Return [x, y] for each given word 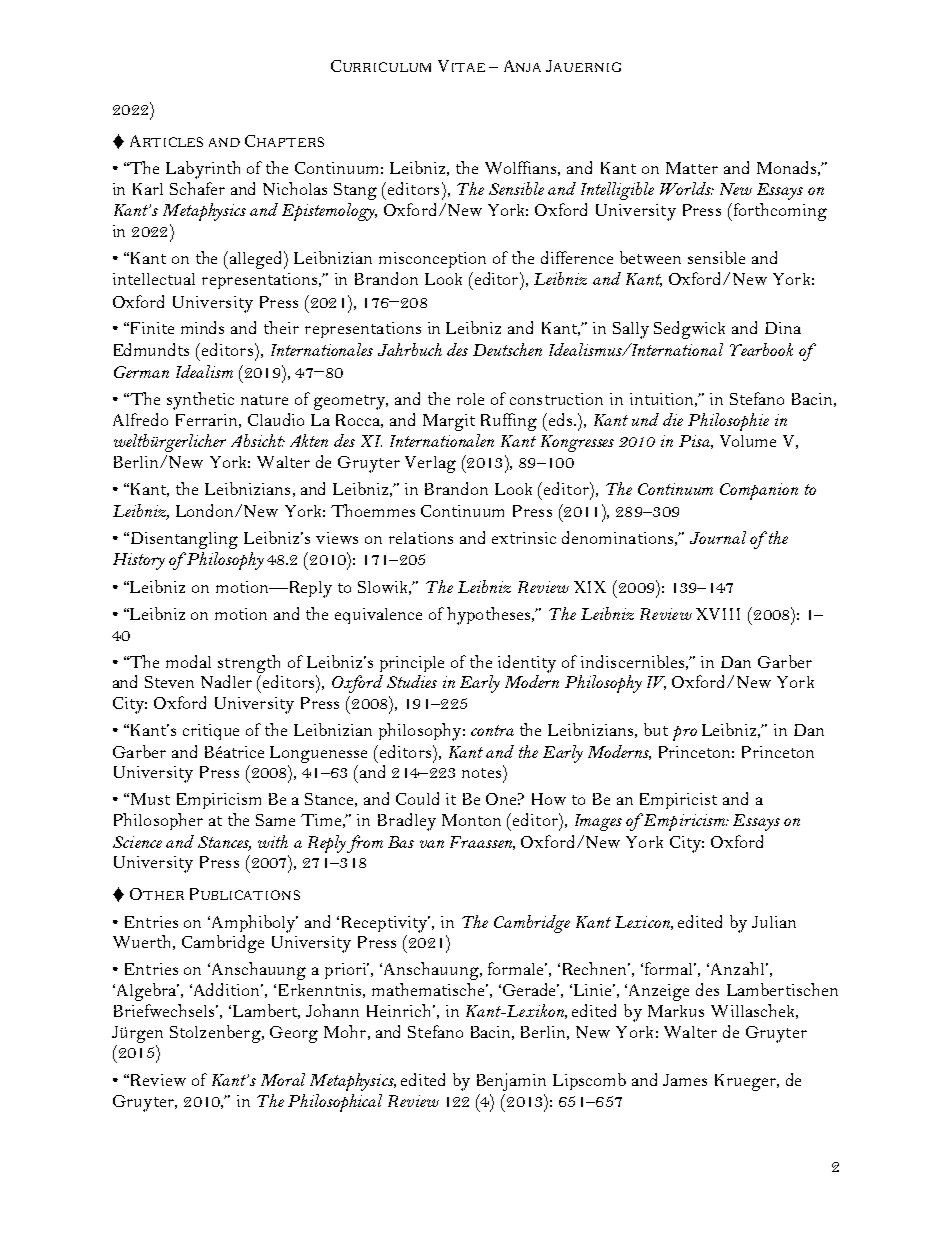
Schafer [197, 188]
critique [211, 732]
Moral [283, 1079]
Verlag [430, 464]
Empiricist [678, 801]
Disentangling [183, 540]
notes [483, 771]
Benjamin [511, 1082]
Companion [759, 491]
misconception [432, 260]
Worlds [687, 188]
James [685, 1080]
